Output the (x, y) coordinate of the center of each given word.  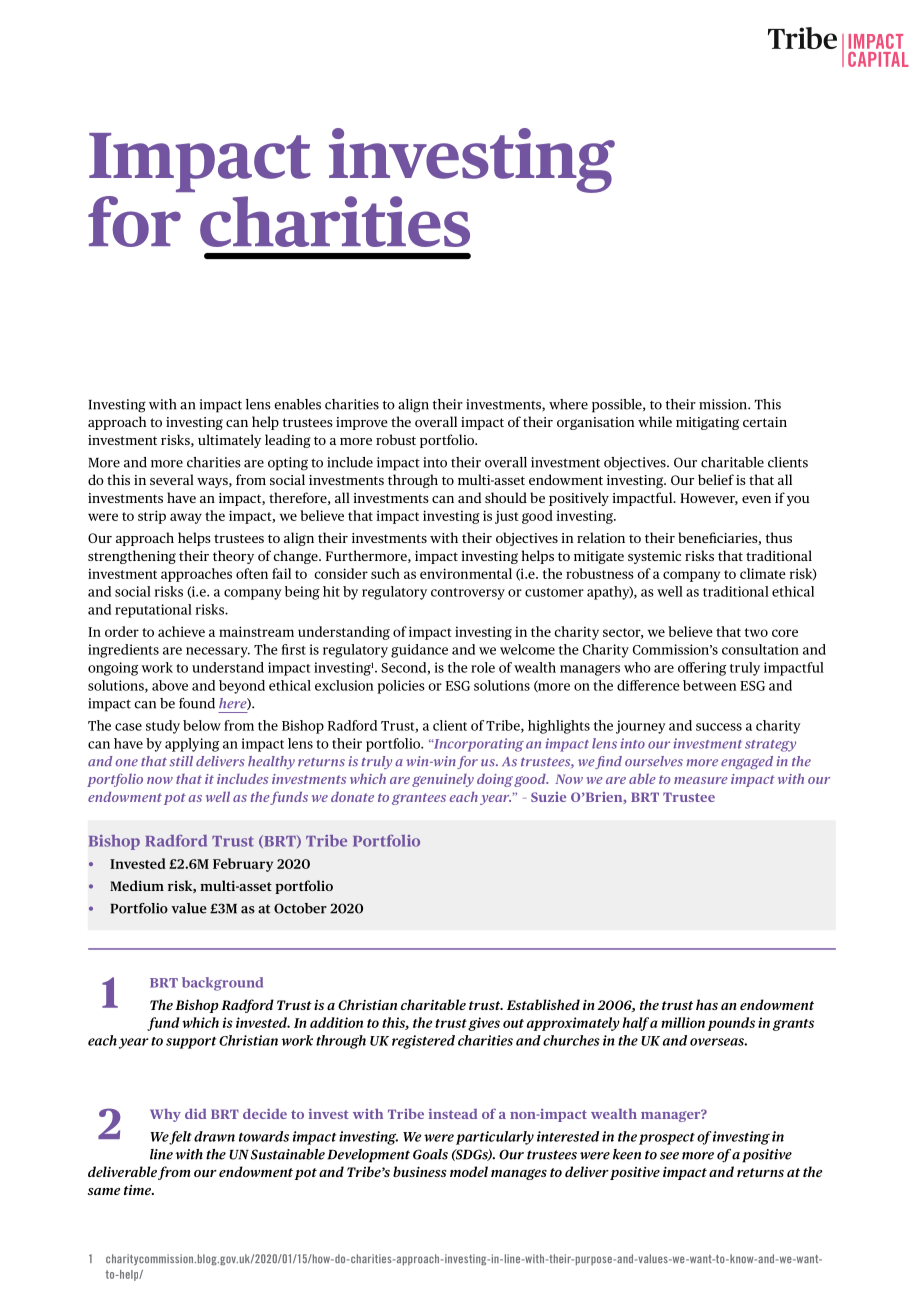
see (669, 1156)
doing (495, 780)
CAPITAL (878, 59)
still (181, 761)
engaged (747, 762)
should (506, 497)
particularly (495, 1138)
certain (765, 422)
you (798, 501)
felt (180, 1138)
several (172, 479)
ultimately (229, 441)
